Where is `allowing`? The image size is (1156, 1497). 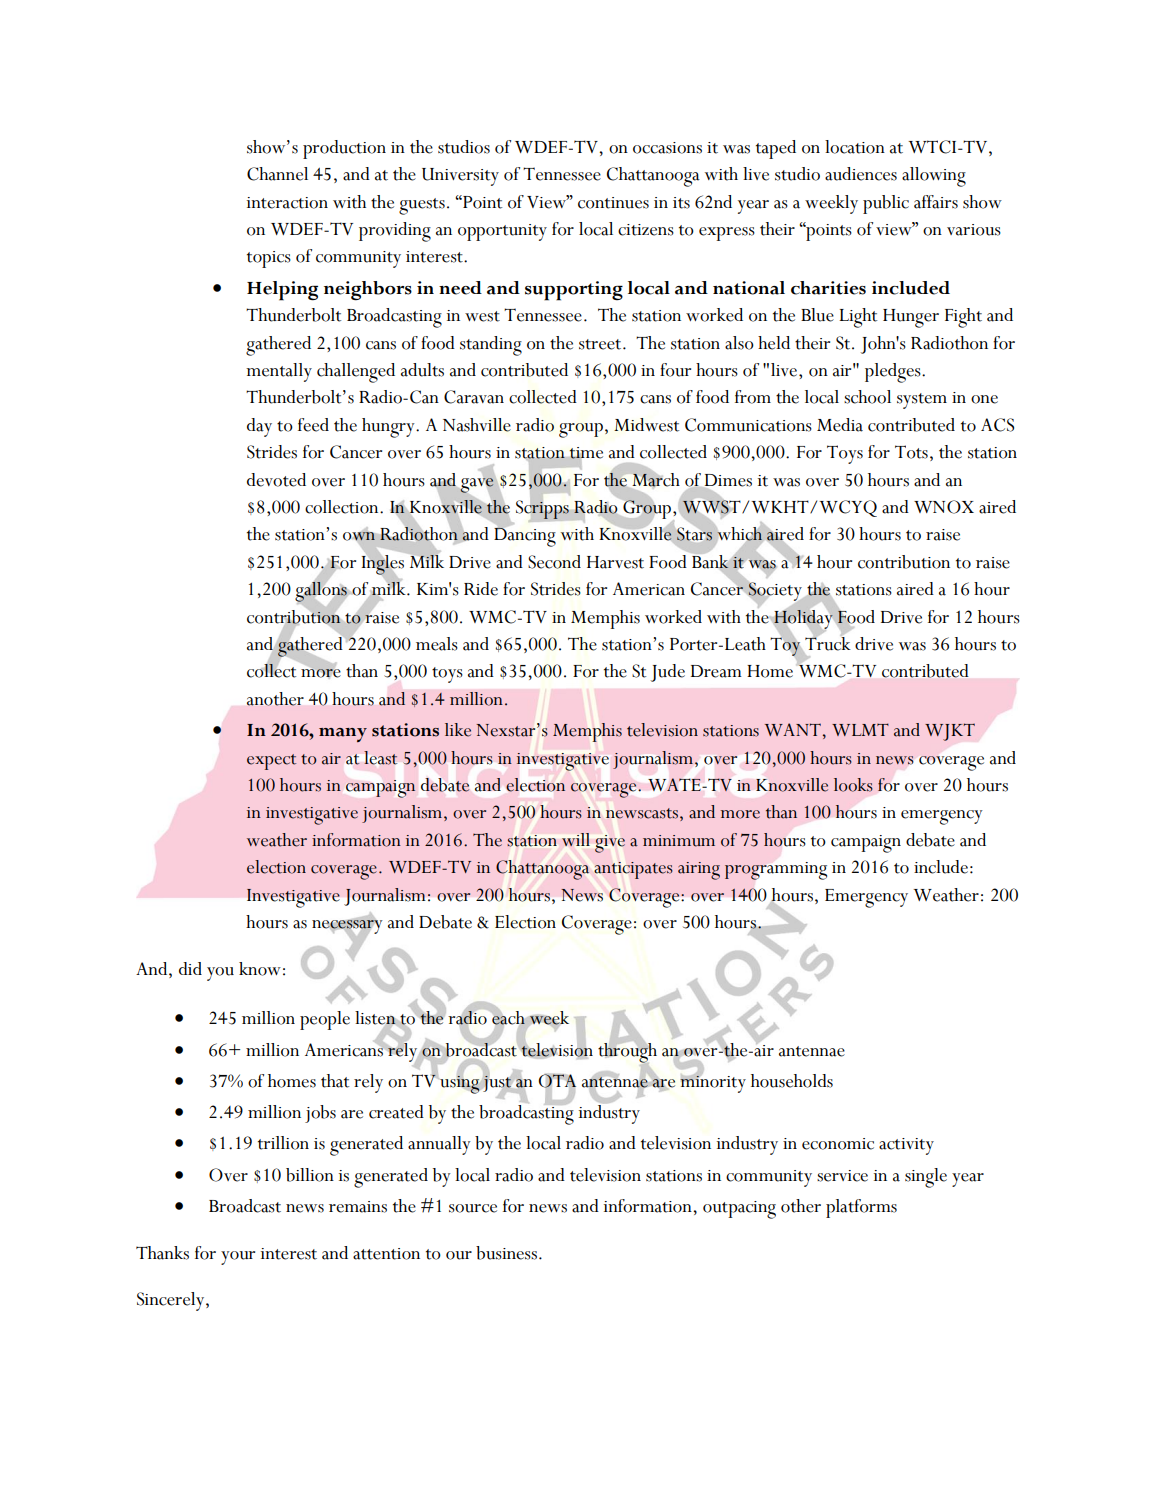 allowing is located at coordinates (934, 177).
